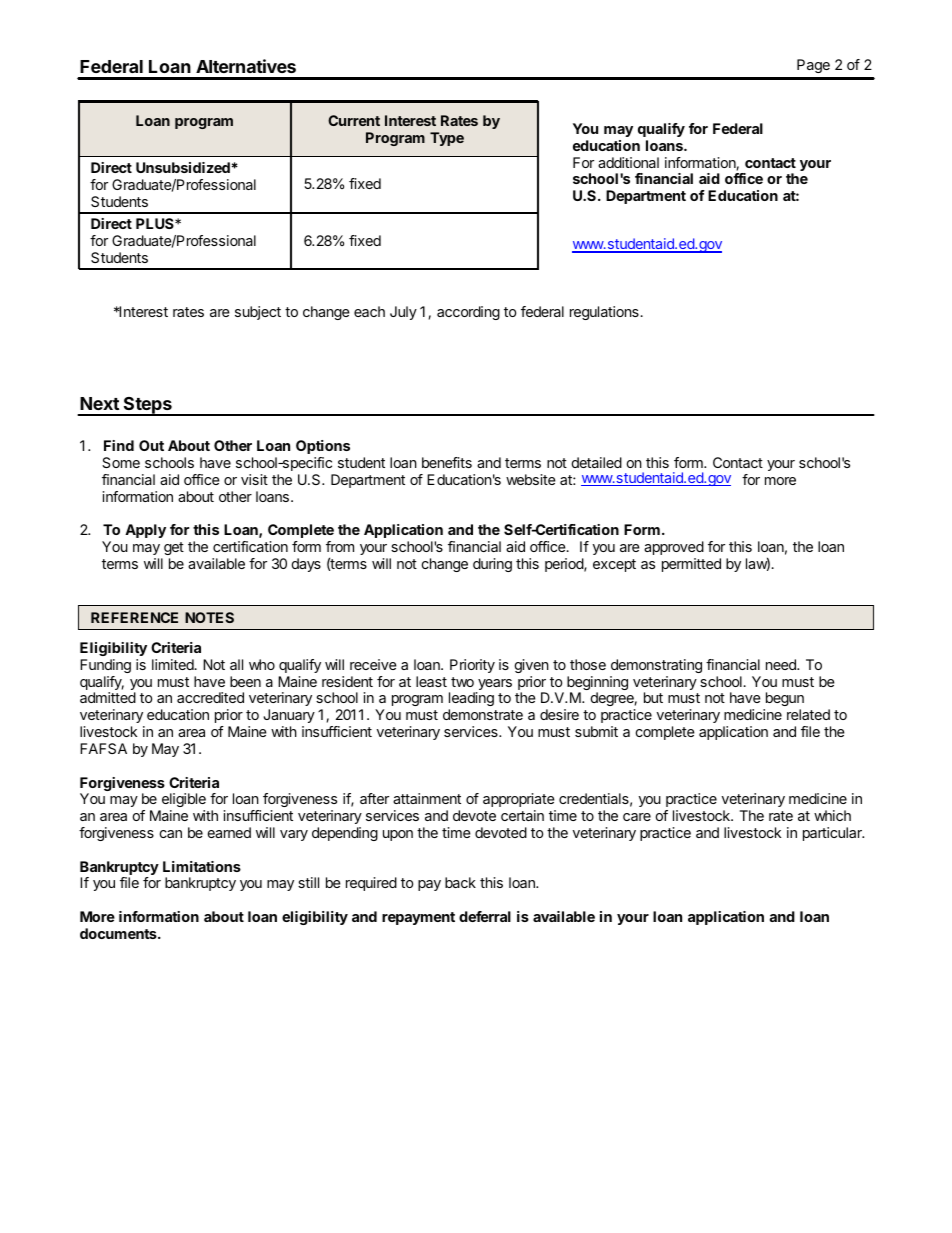 Image resolution: width=952 pixels, height=1233 pixels. What do you see at coordinates (202, 866) in the screenshot?
I see `Limitations` at bounding box center [202, 866].
